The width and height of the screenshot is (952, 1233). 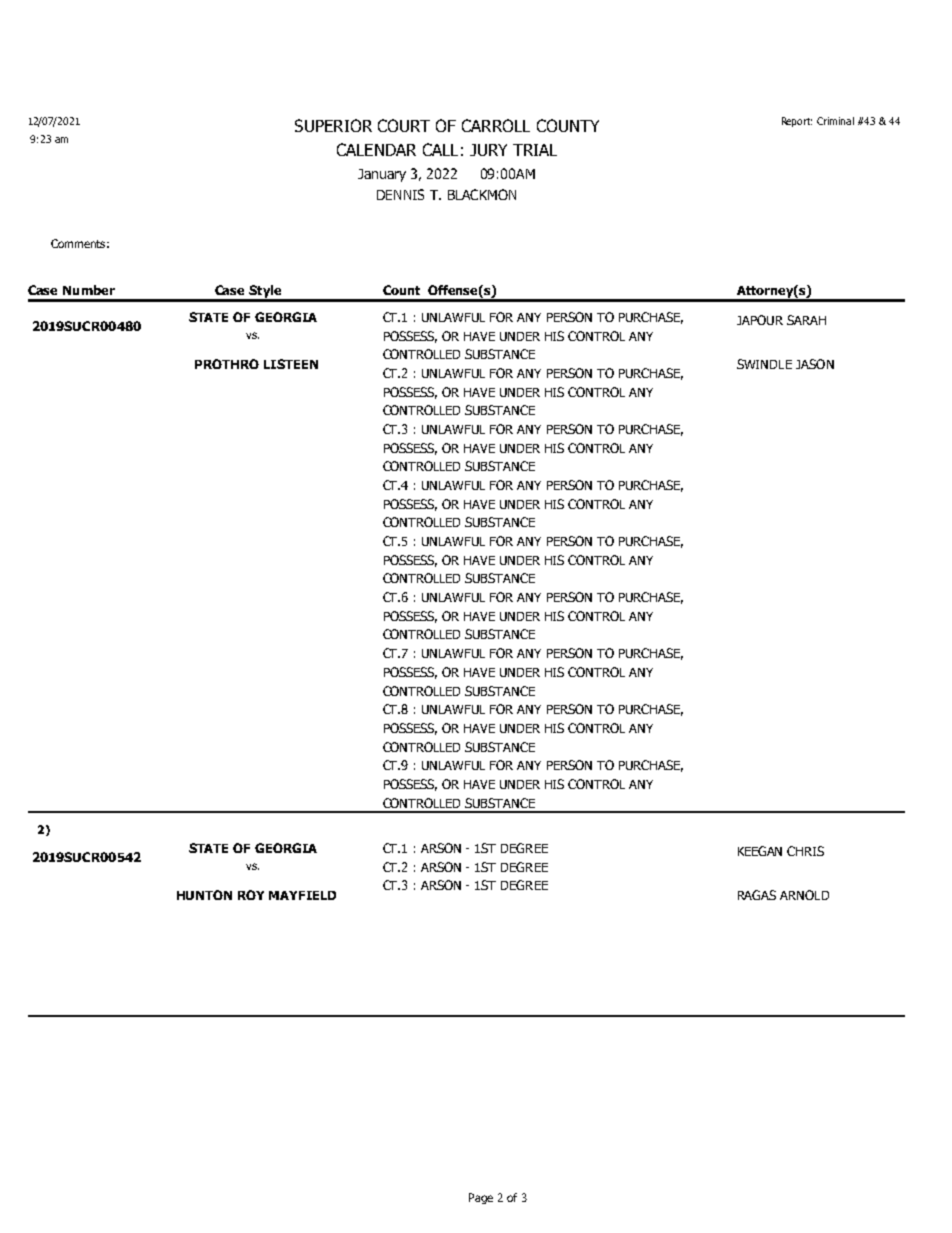 What do you see at coordinates (806, 320) in the screenshot?
I see `SARAH` at bounding box center [806, 320].
